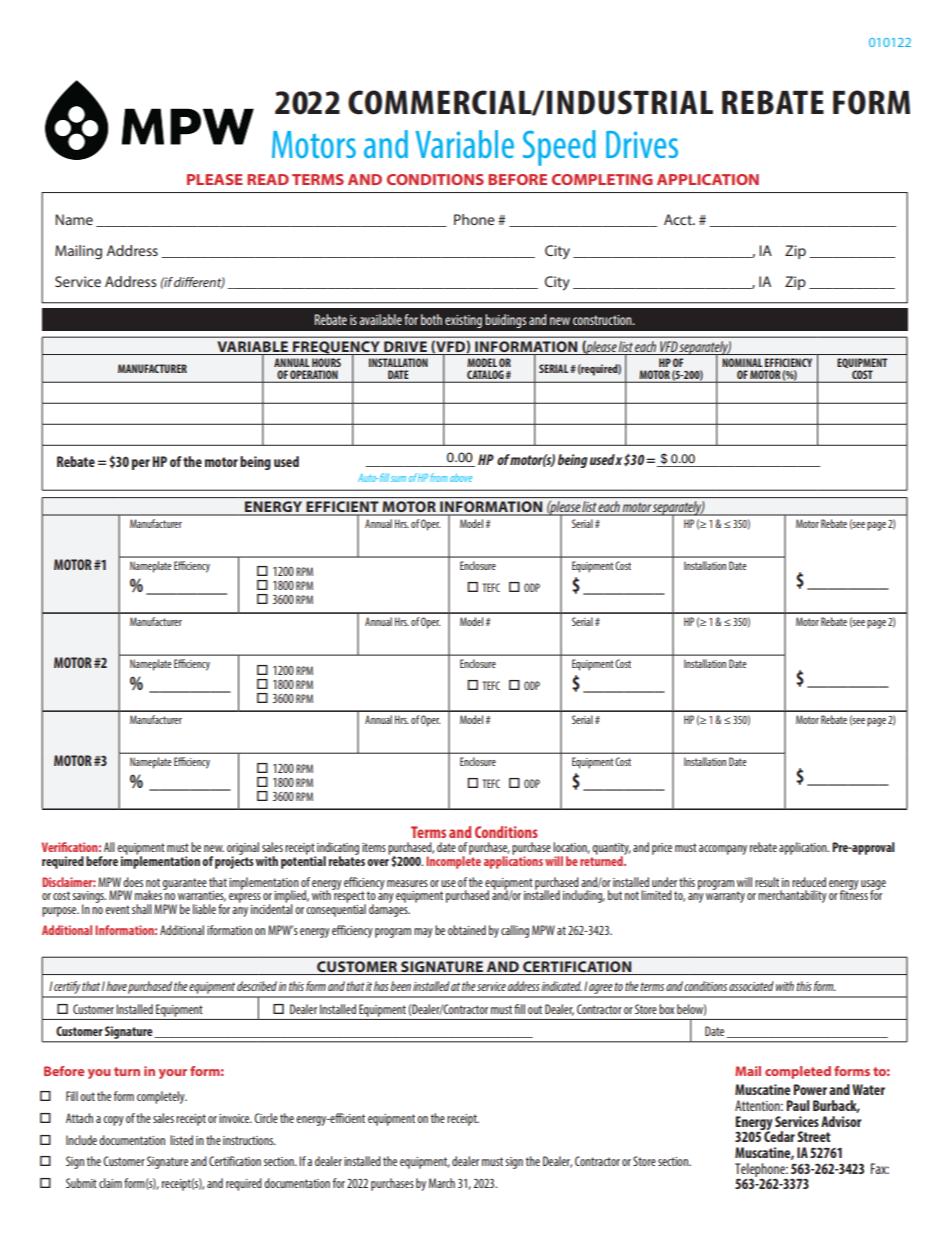 The image size is (952, 1233). I want to click on obtained, so click(467, 930).
